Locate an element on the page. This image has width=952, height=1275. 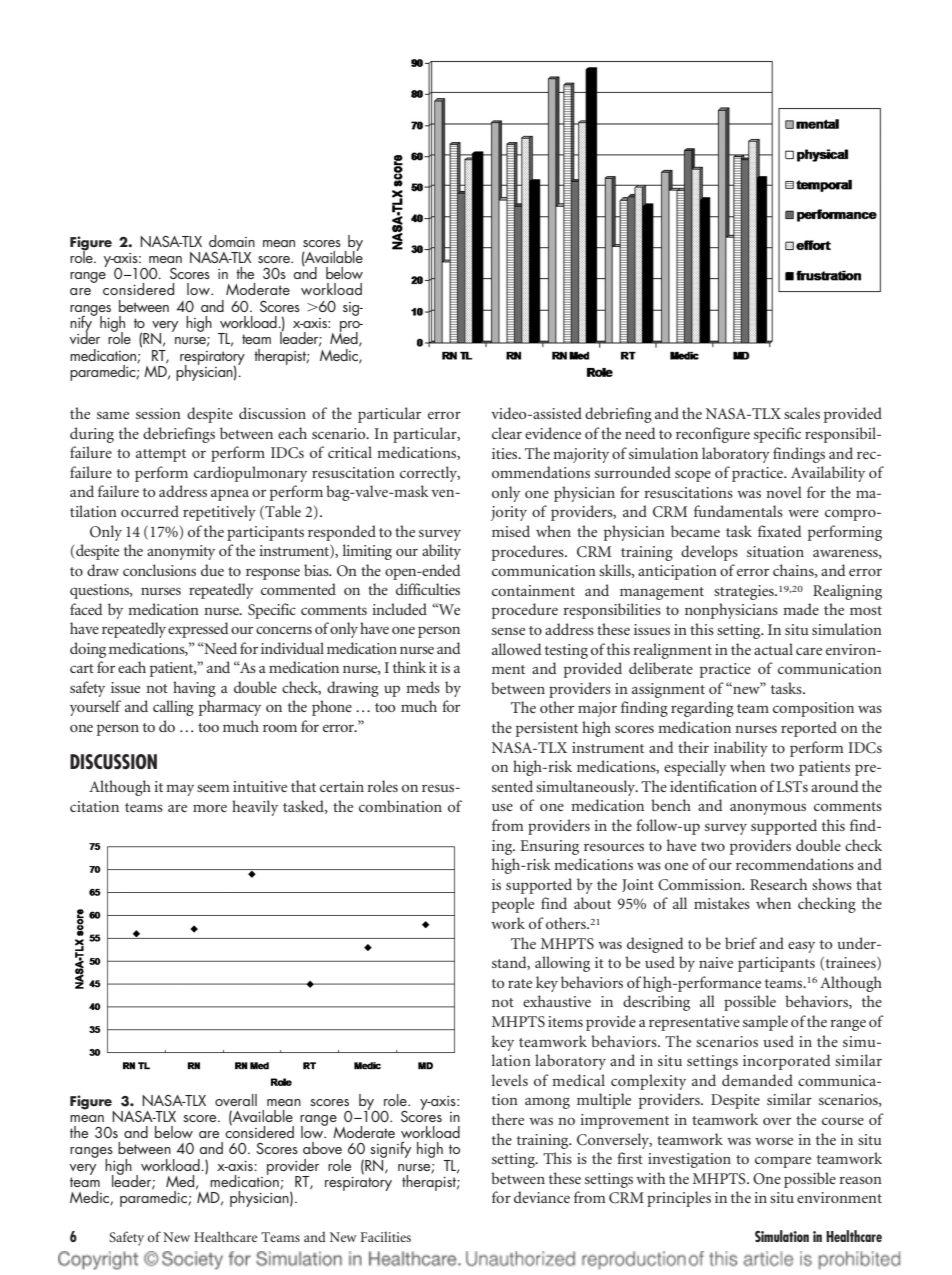
calling is located at coordinates (173, 708).
